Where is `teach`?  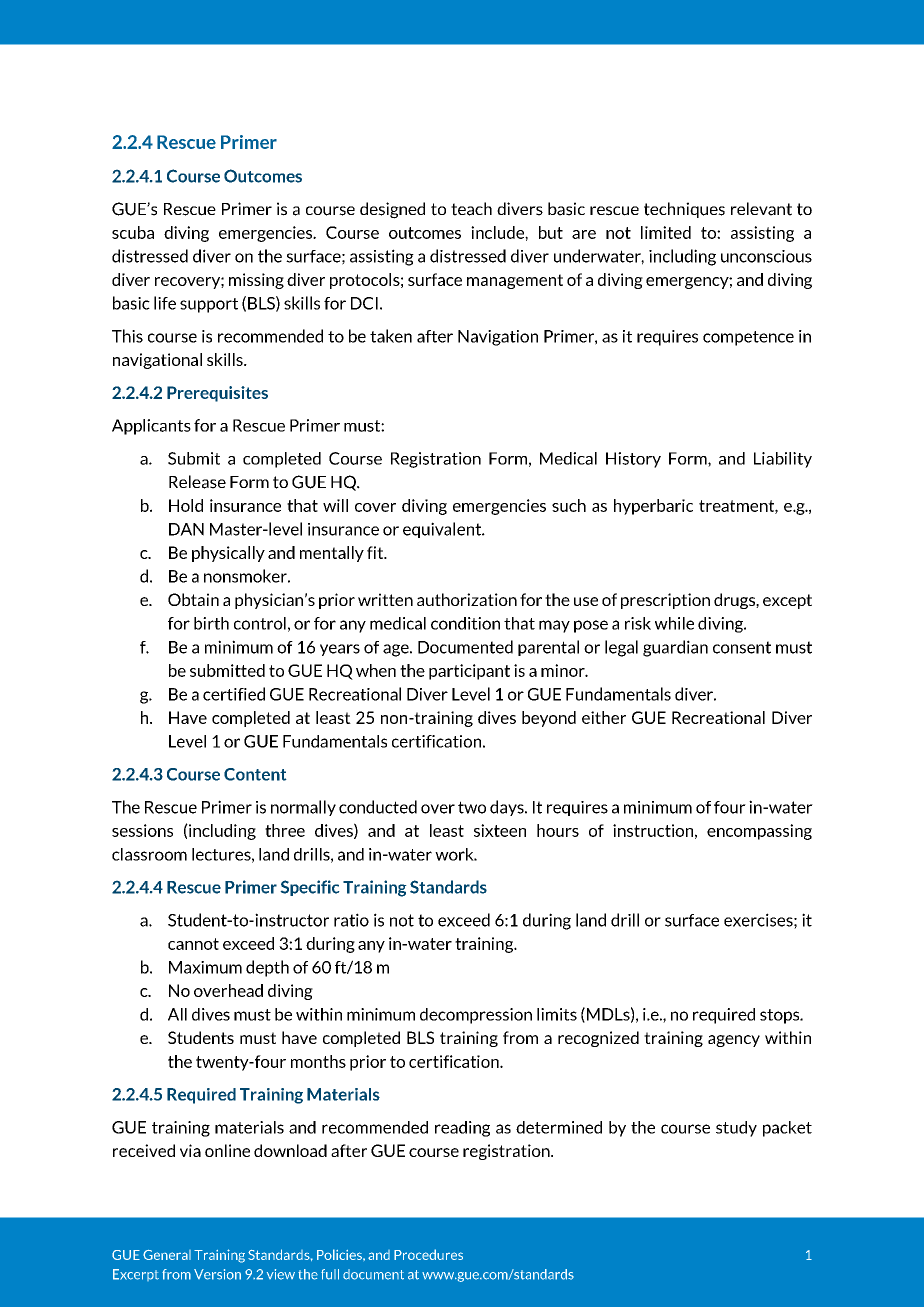
teach is located at coordinates (471, 209).
